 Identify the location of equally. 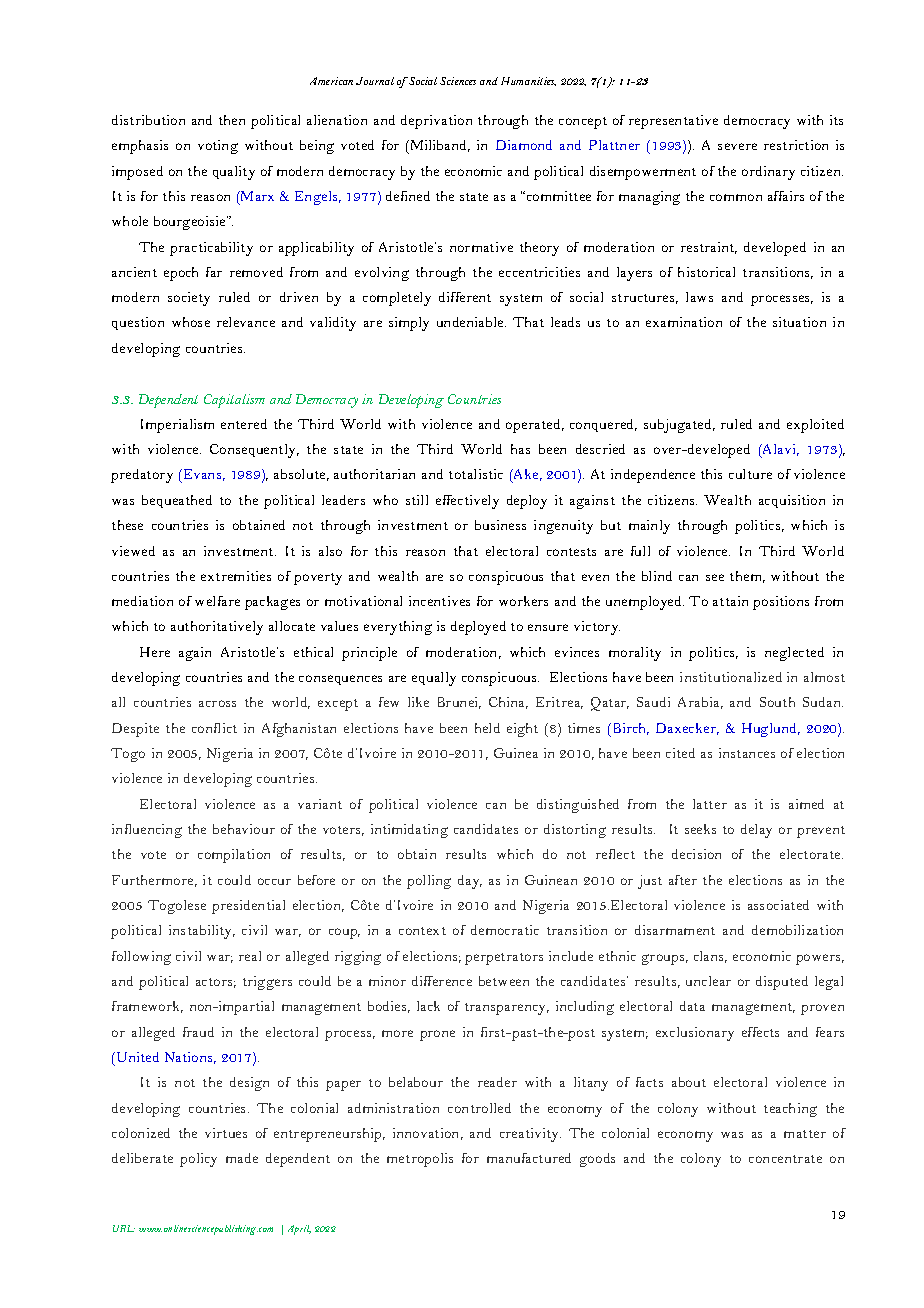
(434, 679).
